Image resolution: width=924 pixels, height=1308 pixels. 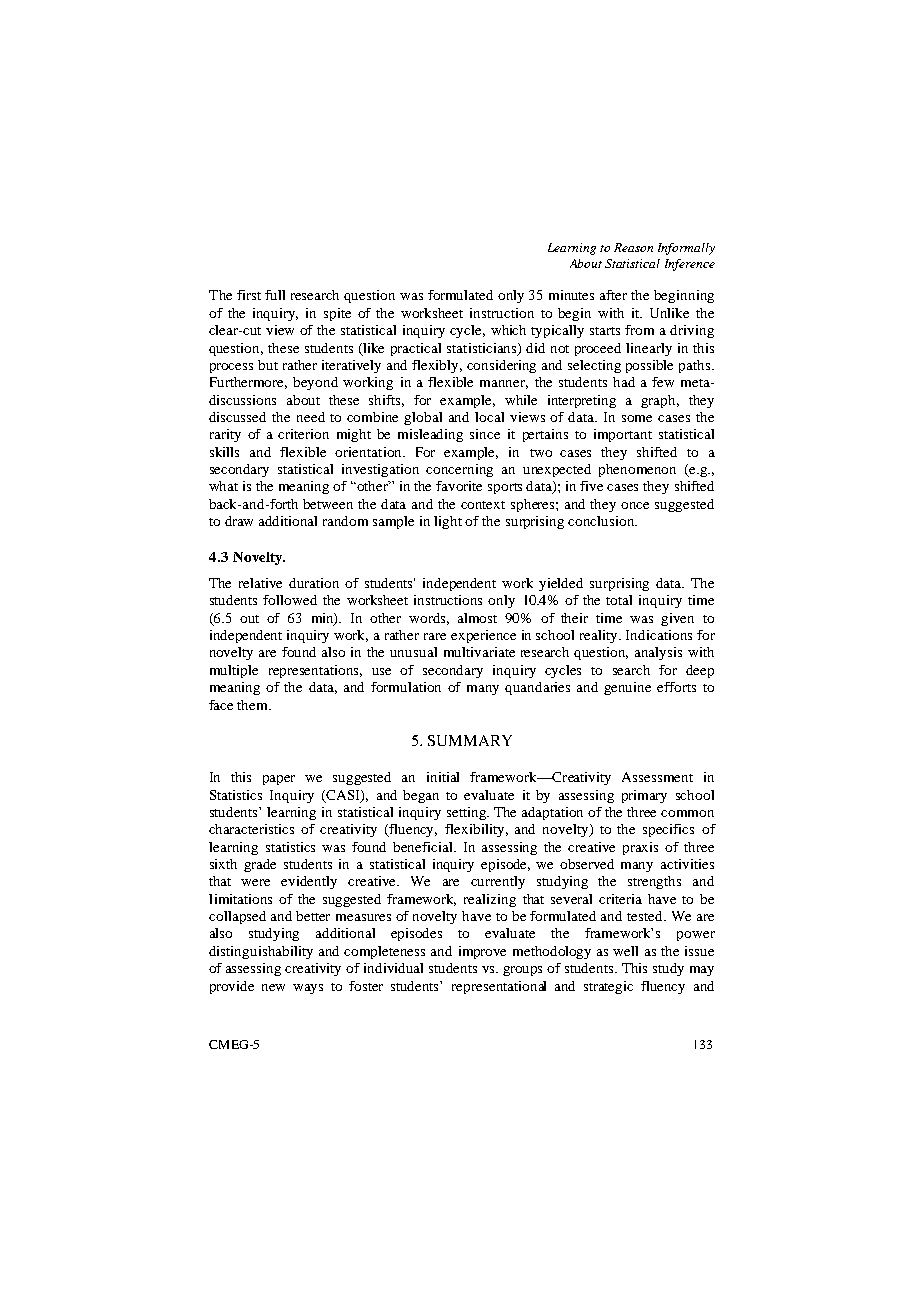 What do you see at coordinates (290, 600) in the document?
I see `followed` at bounding box center [290, 600].
